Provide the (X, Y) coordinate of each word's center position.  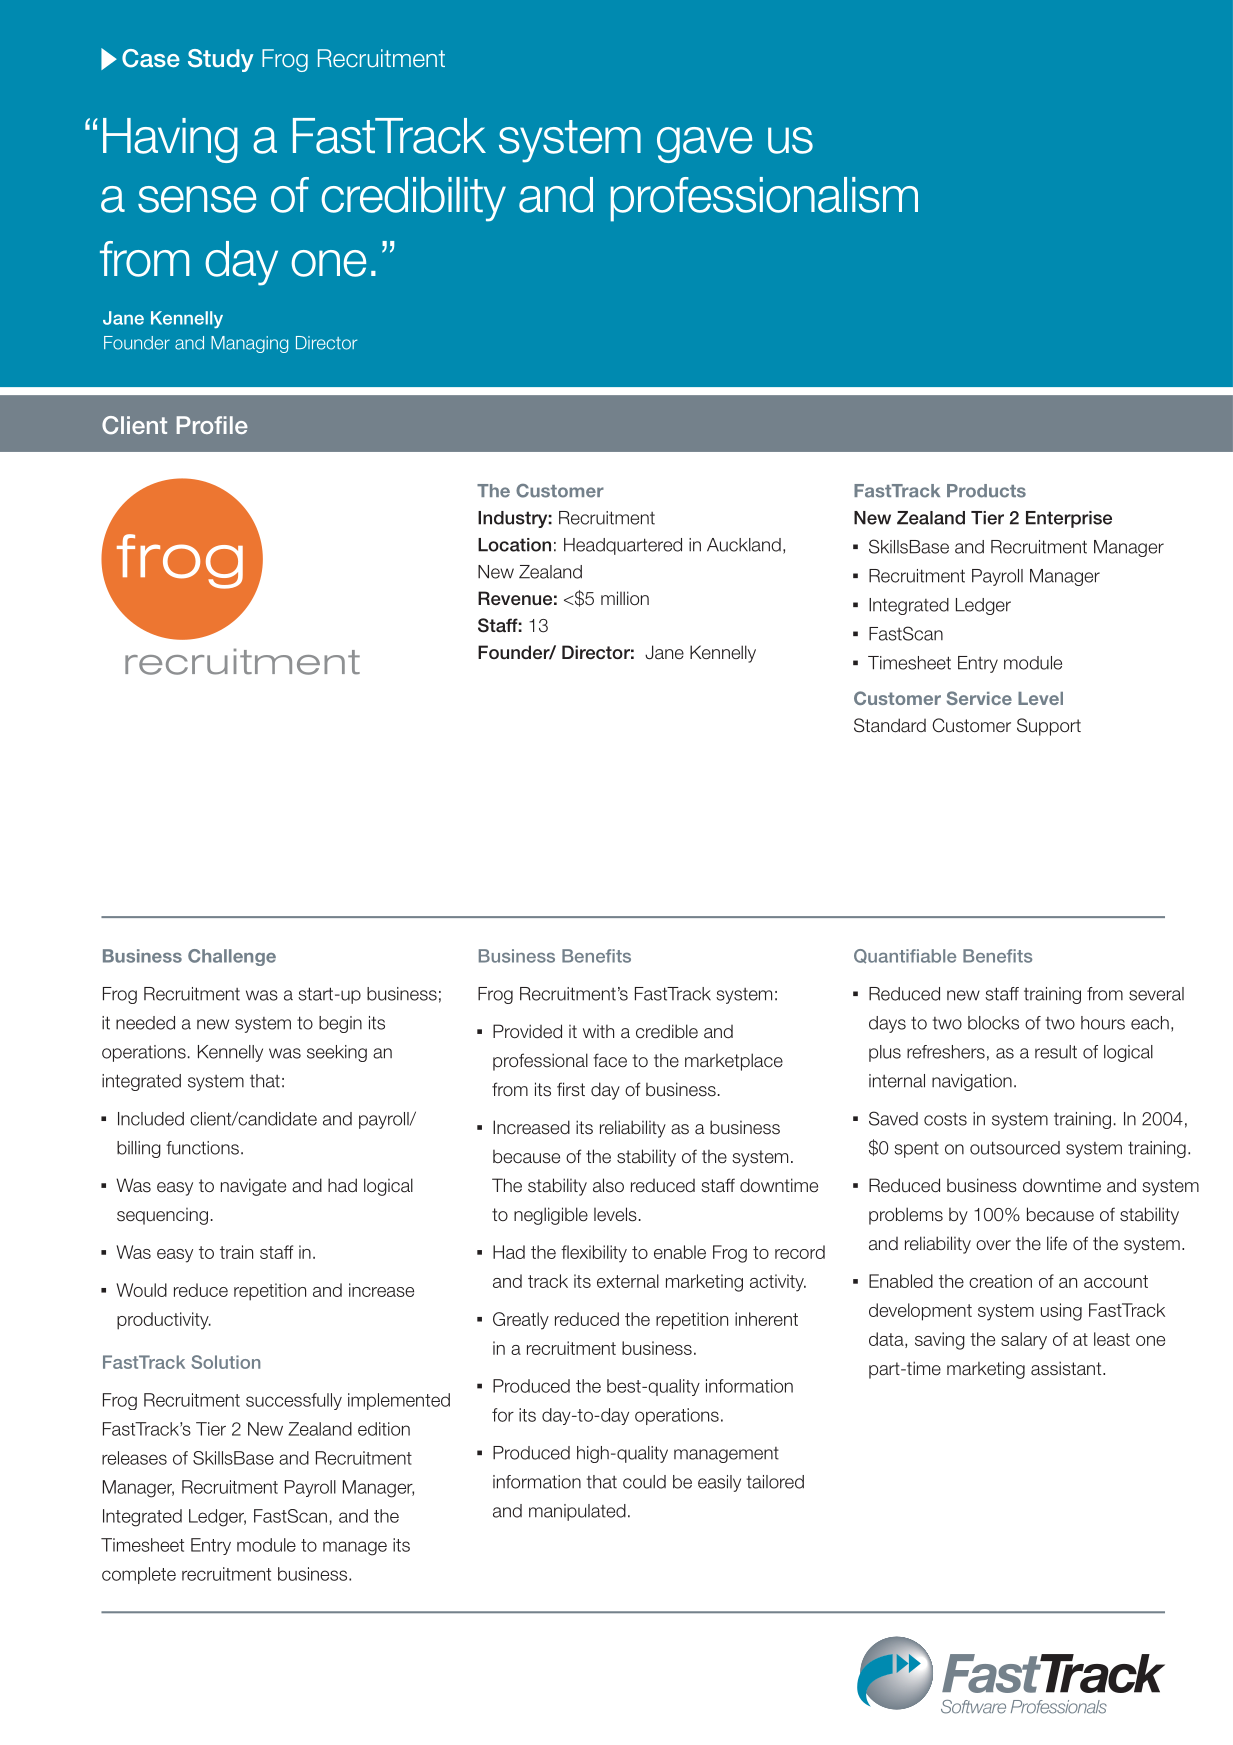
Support (1049, 727)
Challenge (232, 957)
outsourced (1015, 1148)
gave (704, 145)
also (608, 1185)
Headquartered (623, 546)
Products (986, 491)
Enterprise (1069, 519)
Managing (249, 344)
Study (221, 60)
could (644, 1482)
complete (139, 1575)
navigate (253, 1187)
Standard (890, 725)
